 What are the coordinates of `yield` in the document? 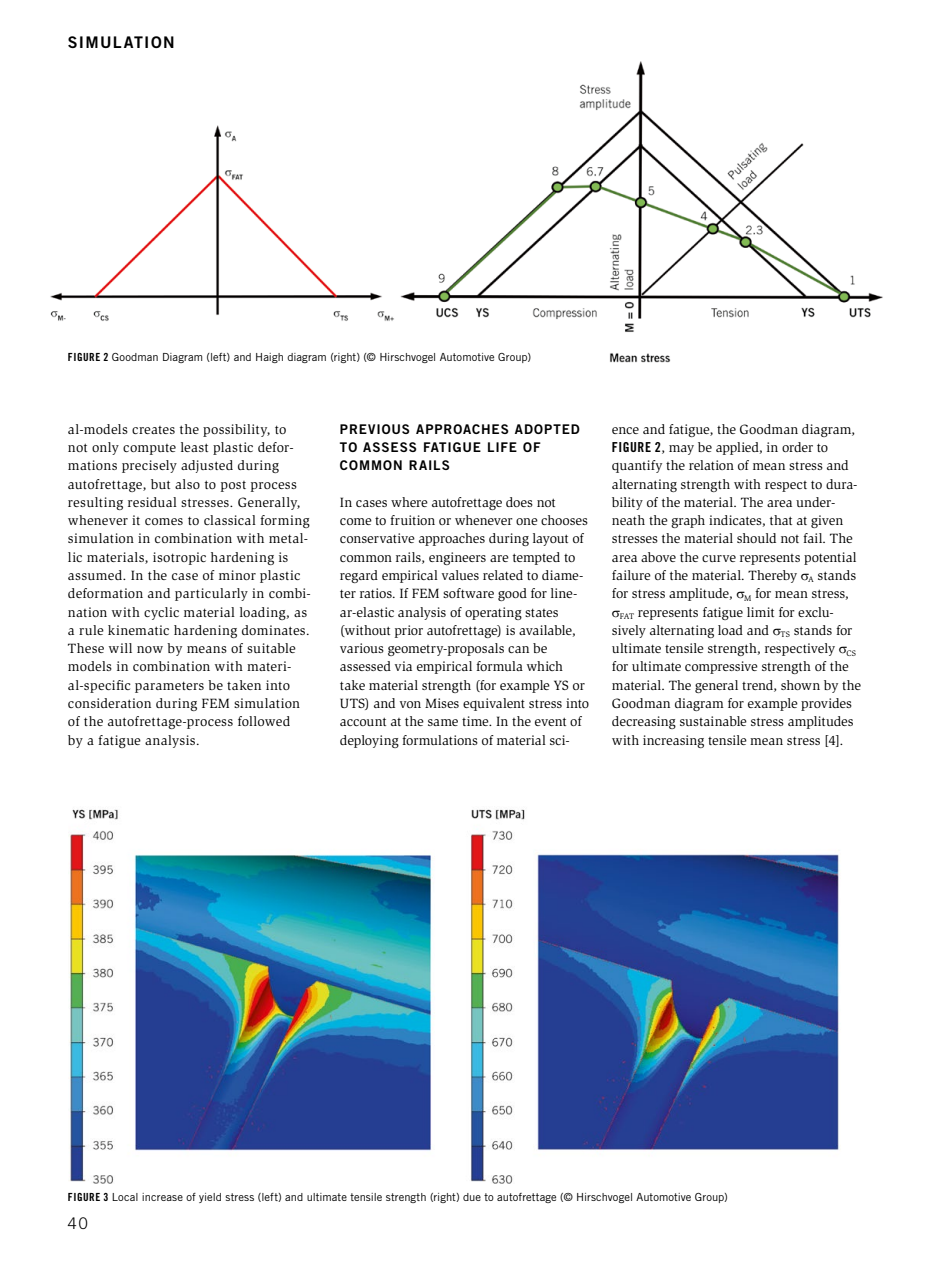 It's located at (210, 1198).
